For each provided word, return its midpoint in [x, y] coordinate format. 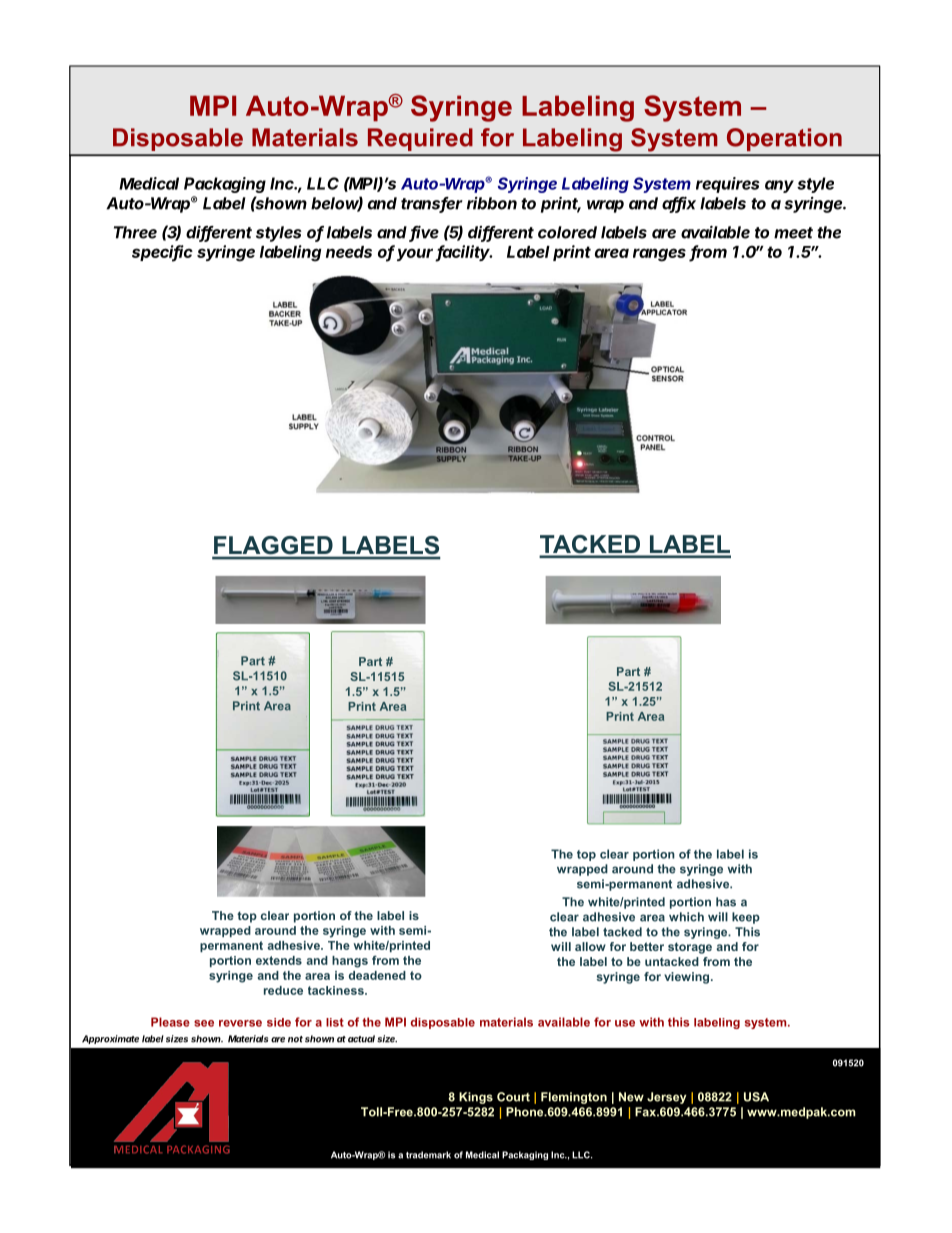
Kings [476, 1098]
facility [464, 253]
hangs [350, 962]
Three [135, 232]
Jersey [666, 1098]
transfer [432, 204]
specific [162, 253]
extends [279, 960]
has [726, 902]
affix [679, 204]
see [204, 1023]
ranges [659, 255]
